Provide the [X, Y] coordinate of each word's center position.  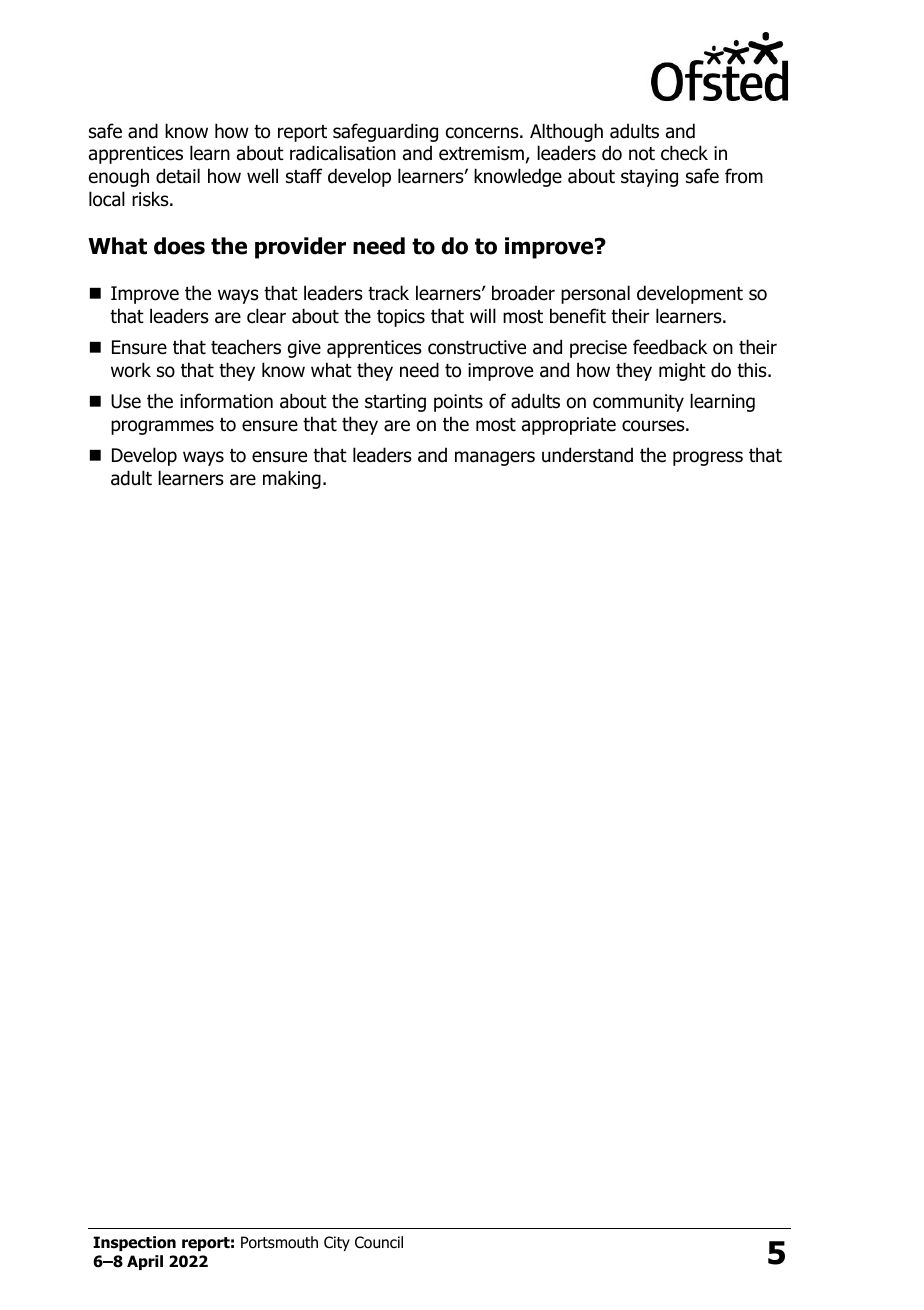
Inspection [134, 1243]
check [684, 153]
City [337, 1243]
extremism [481, 153]
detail [178, 176]
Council [379, 1242]
